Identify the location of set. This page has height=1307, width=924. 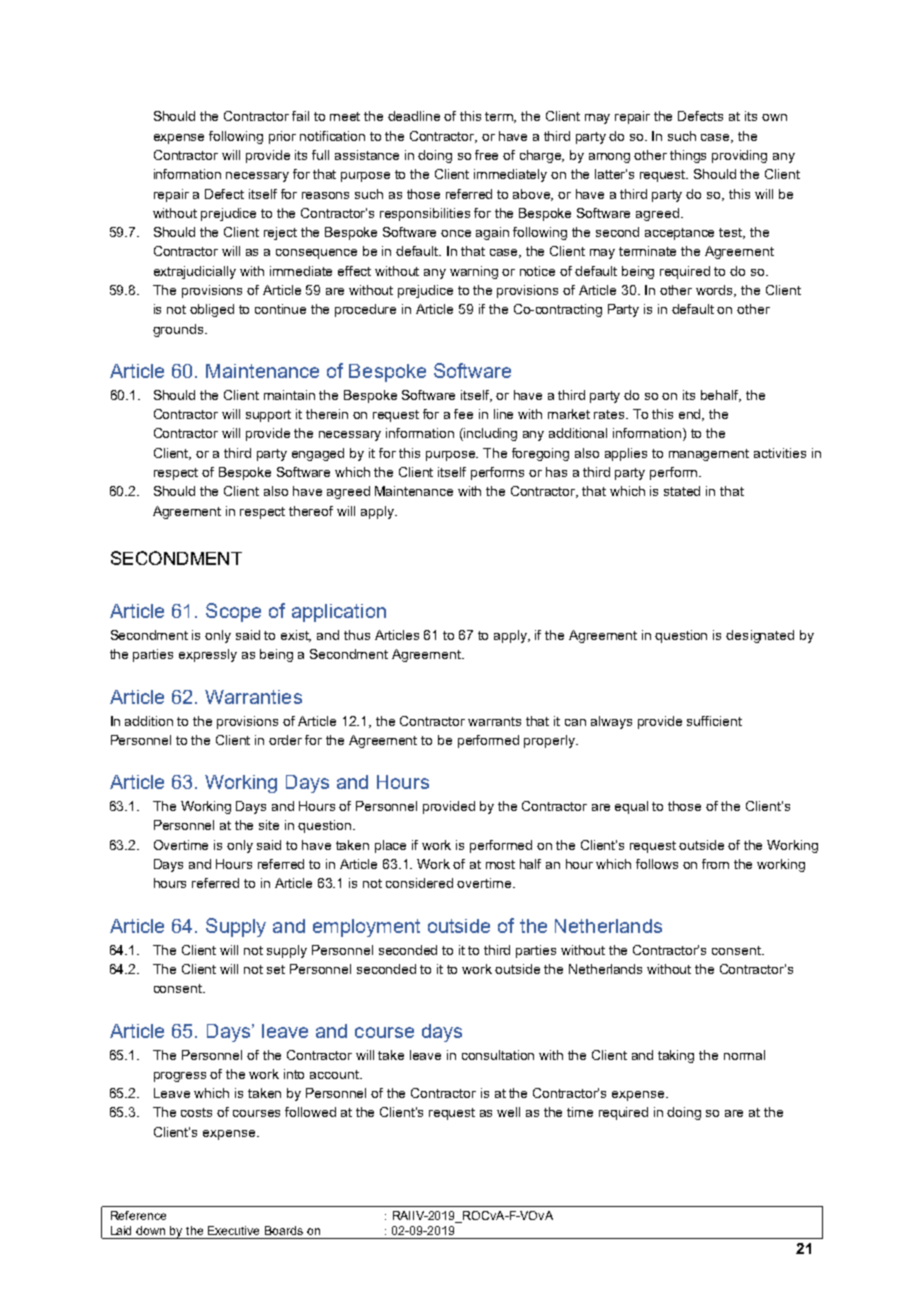
(276, 969).
